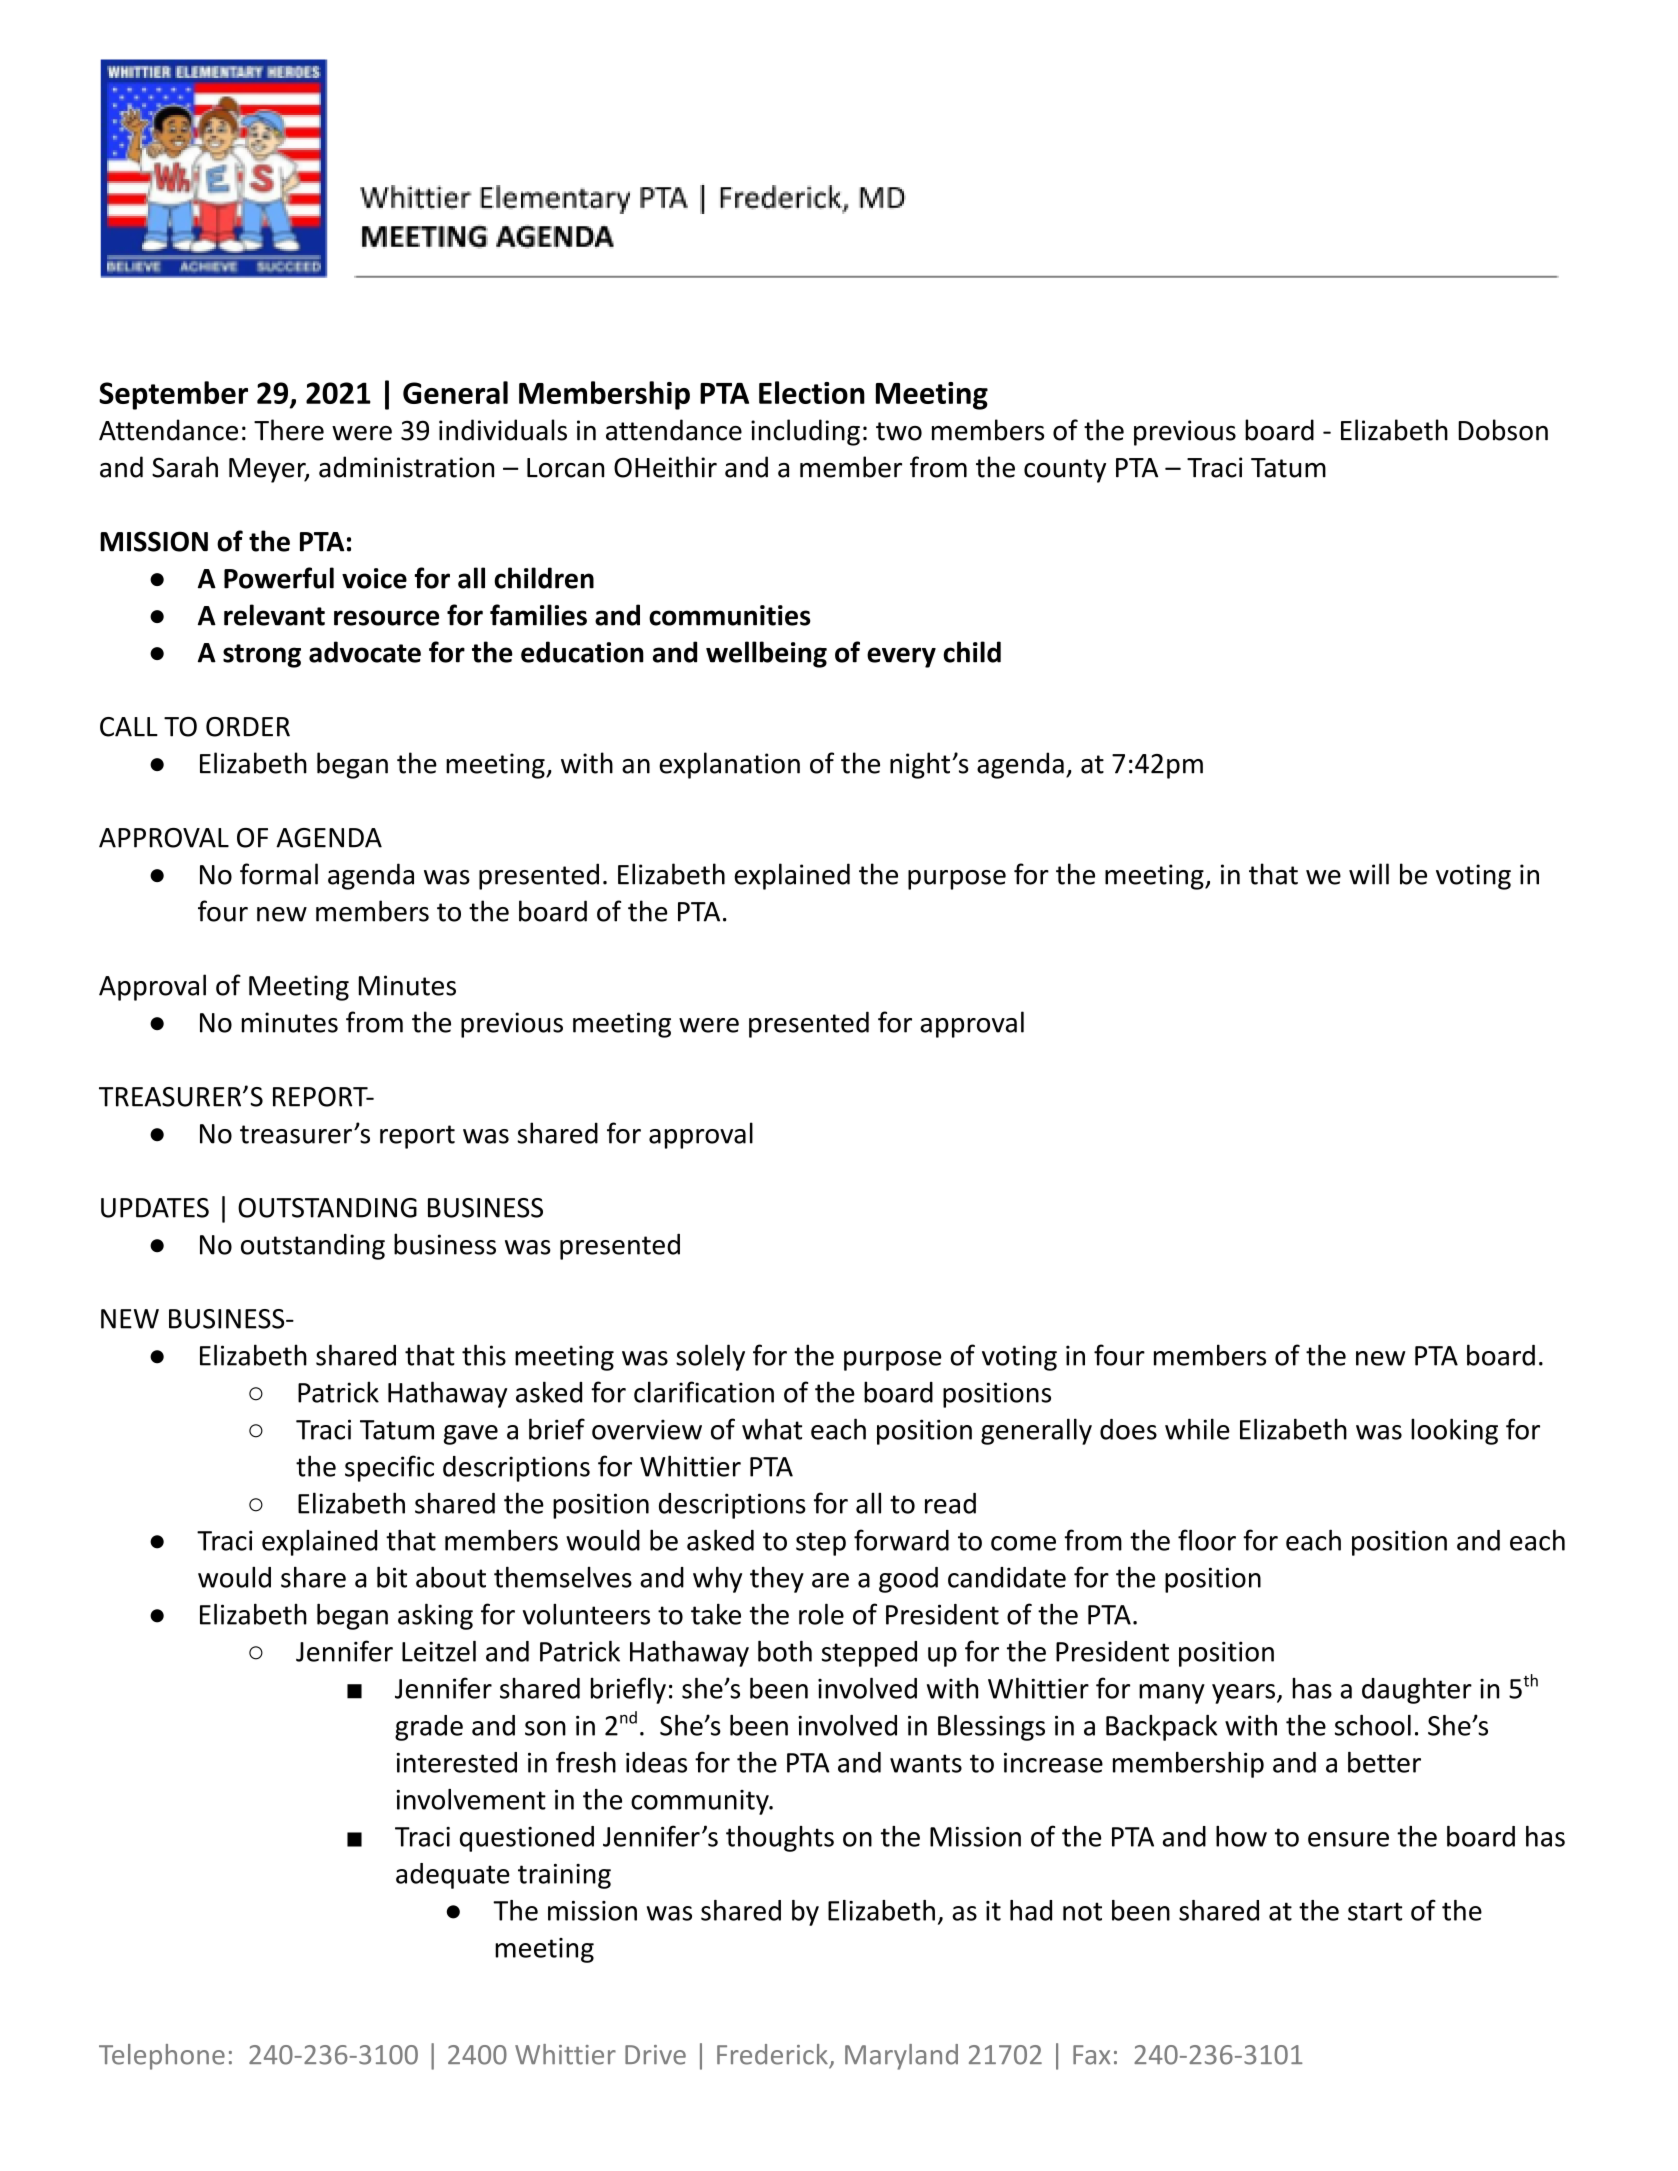 The width and height of the image is (1678, 2171). Describe the element at coordinates (1454, 1431) in the image. I see `looking` at that location.
